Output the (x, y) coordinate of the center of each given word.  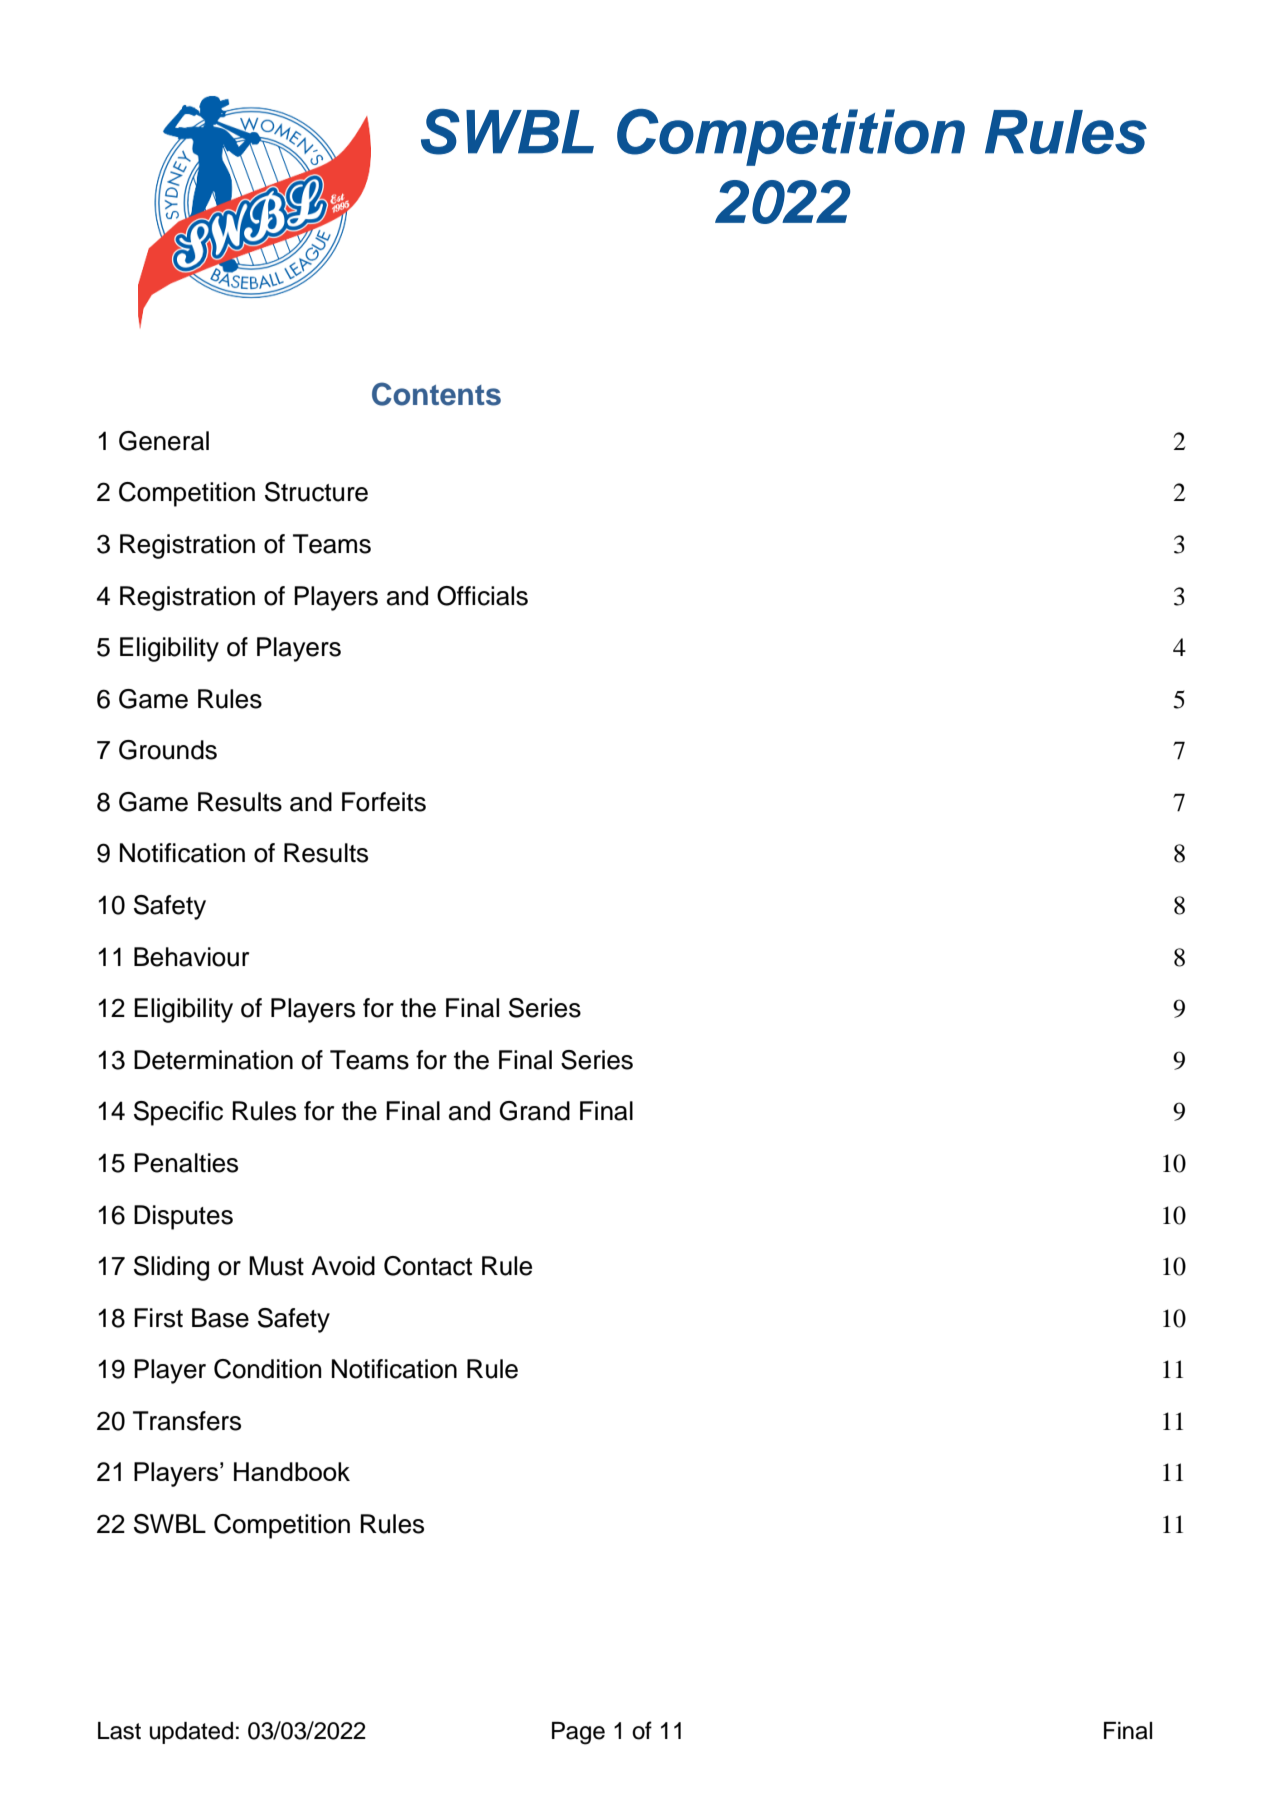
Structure (316, 492)
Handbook (292, 1471)
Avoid (343, 1266)
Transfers (187, 1421)
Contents (436, 394)
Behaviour (191, 957)
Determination (213, 1060)
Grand (535, 1111)
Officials (482, 596)
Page (578, 1733)
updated (191, 1733)
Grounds (168, 750)
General (164, 441)
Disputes (183, 1217)
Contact (428, 1266)
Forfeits (384, 802)
